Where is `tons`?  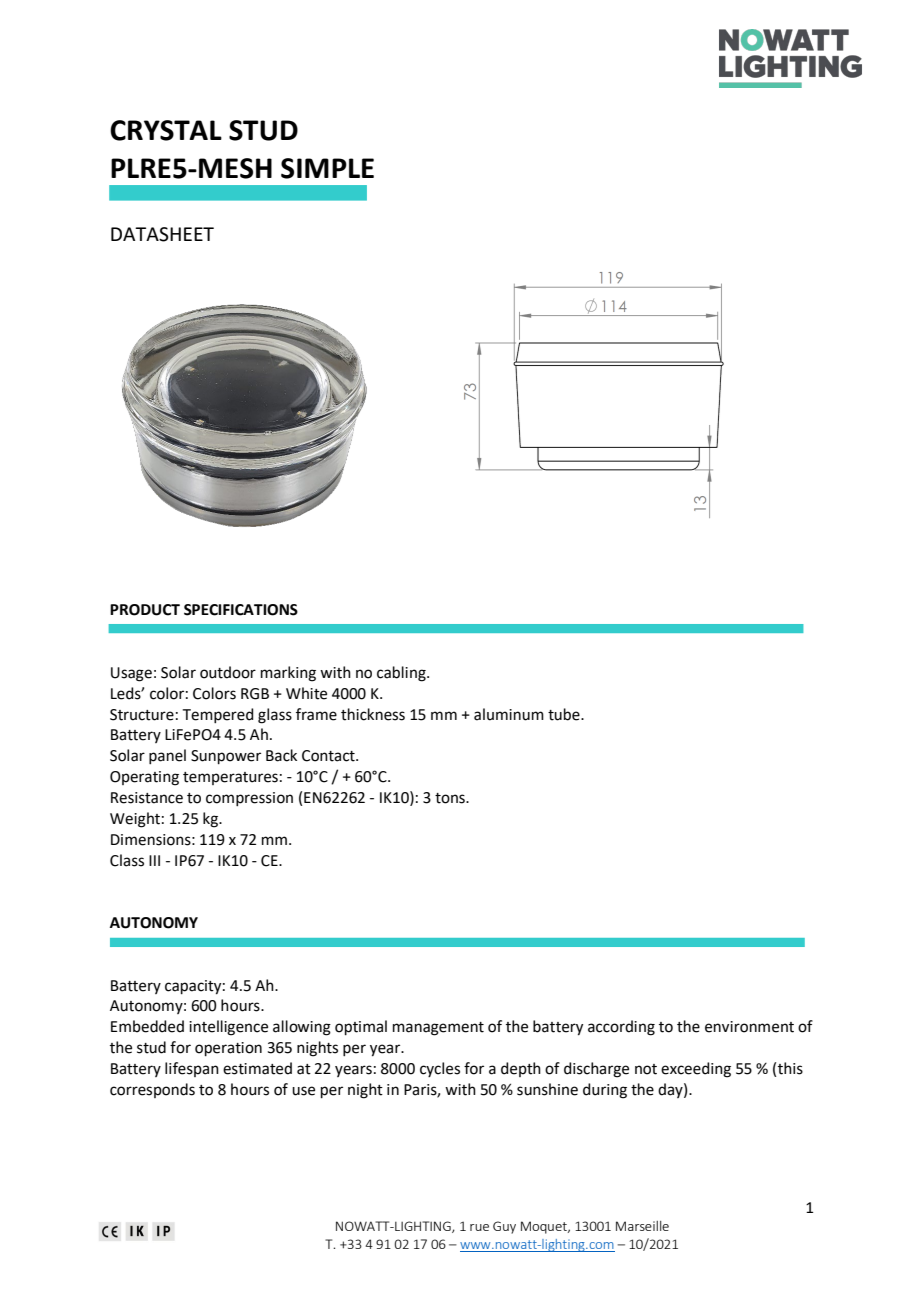
tons is located at coordinates (451, 798).
